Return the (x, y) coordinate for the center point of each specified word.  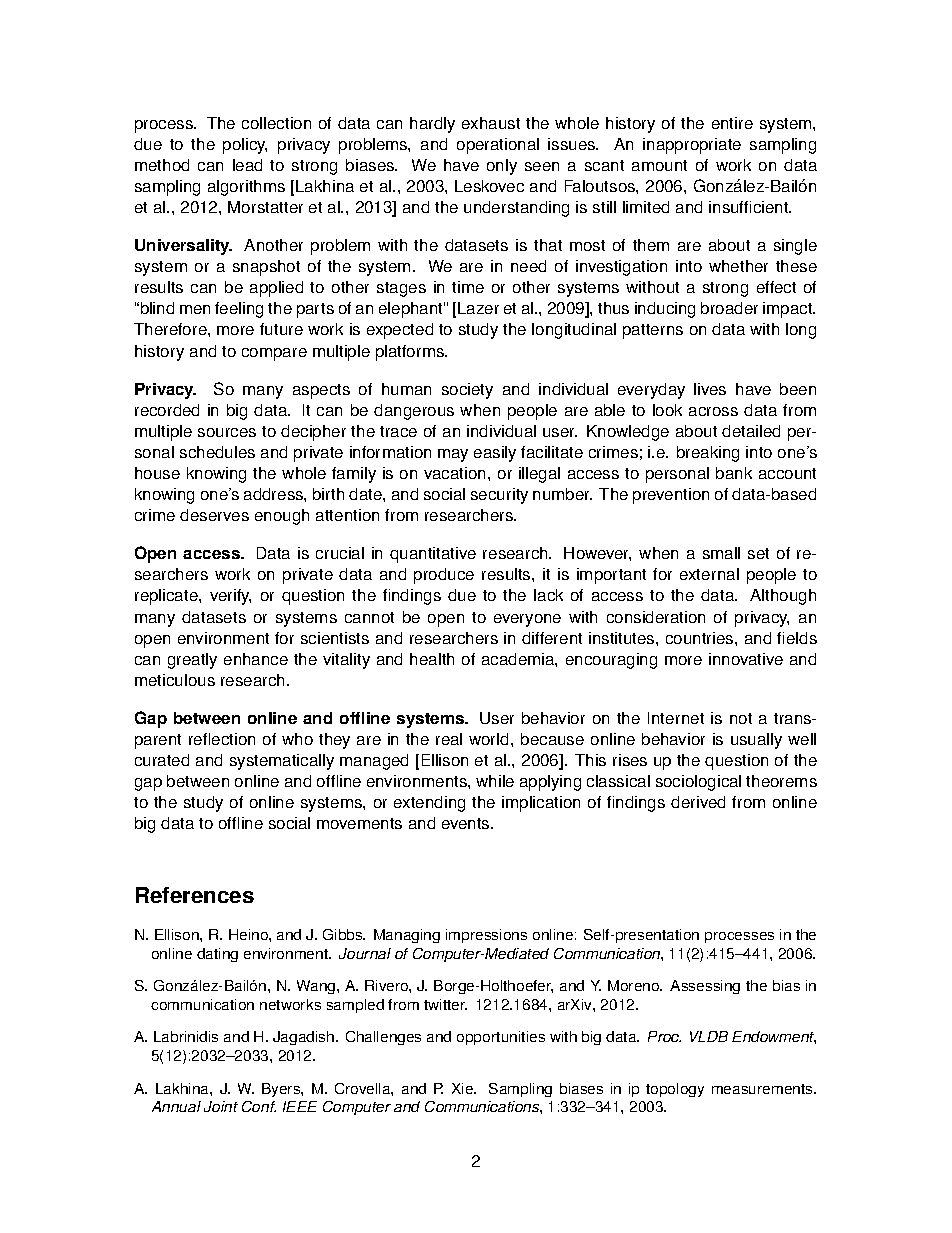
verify (230, 597)
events (467, 823)
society (467, 391)
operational (498, 146)
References (195, 895)
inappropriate (692, 146)
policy (245, 146)
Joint (221, 1106)
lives (710, 389)
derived (698, 802)
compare (274, 354)
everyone (527, 620)
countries (701, 638)
